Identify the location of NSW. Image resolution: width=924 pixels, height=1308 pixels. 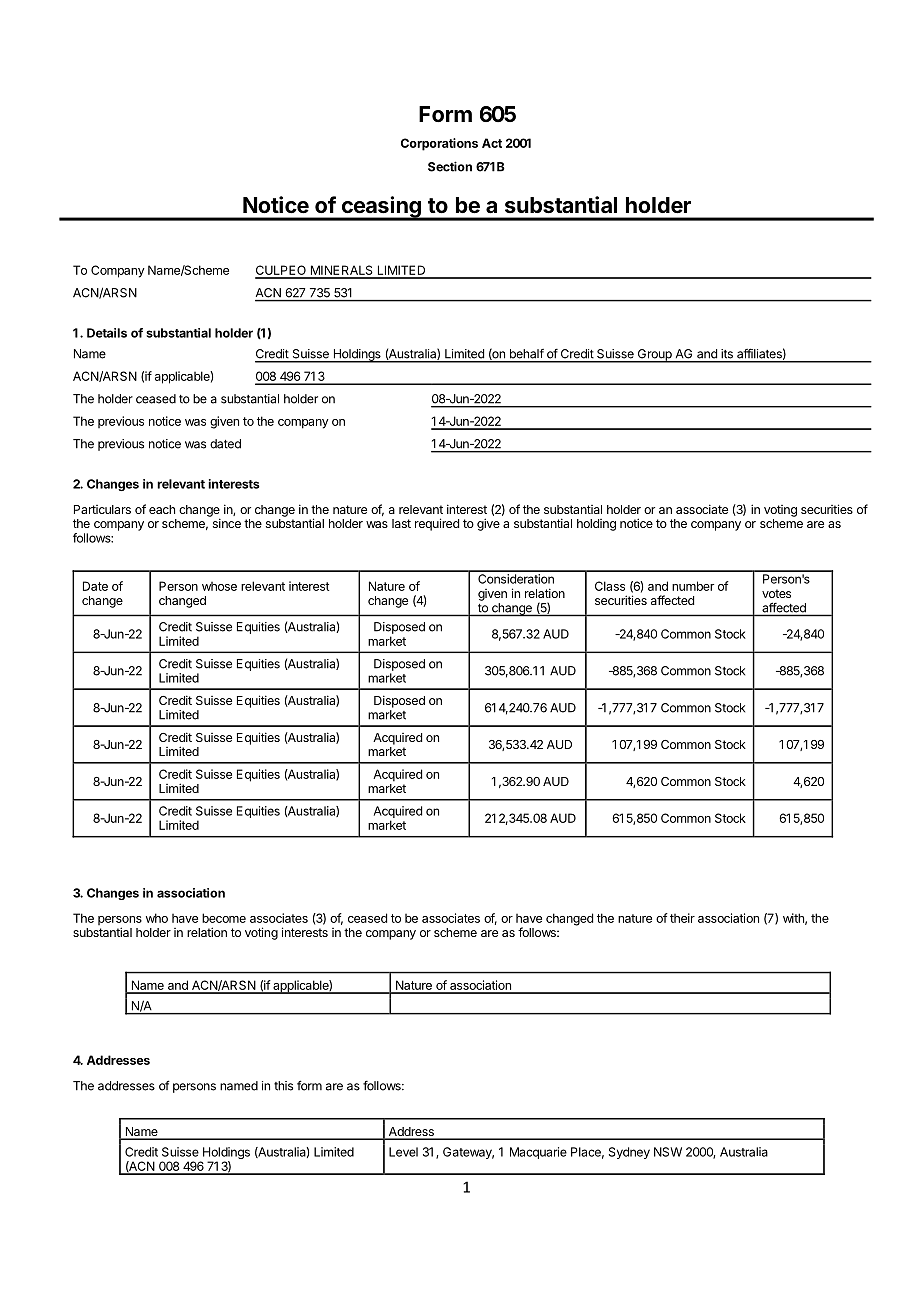
(668, 1152).
